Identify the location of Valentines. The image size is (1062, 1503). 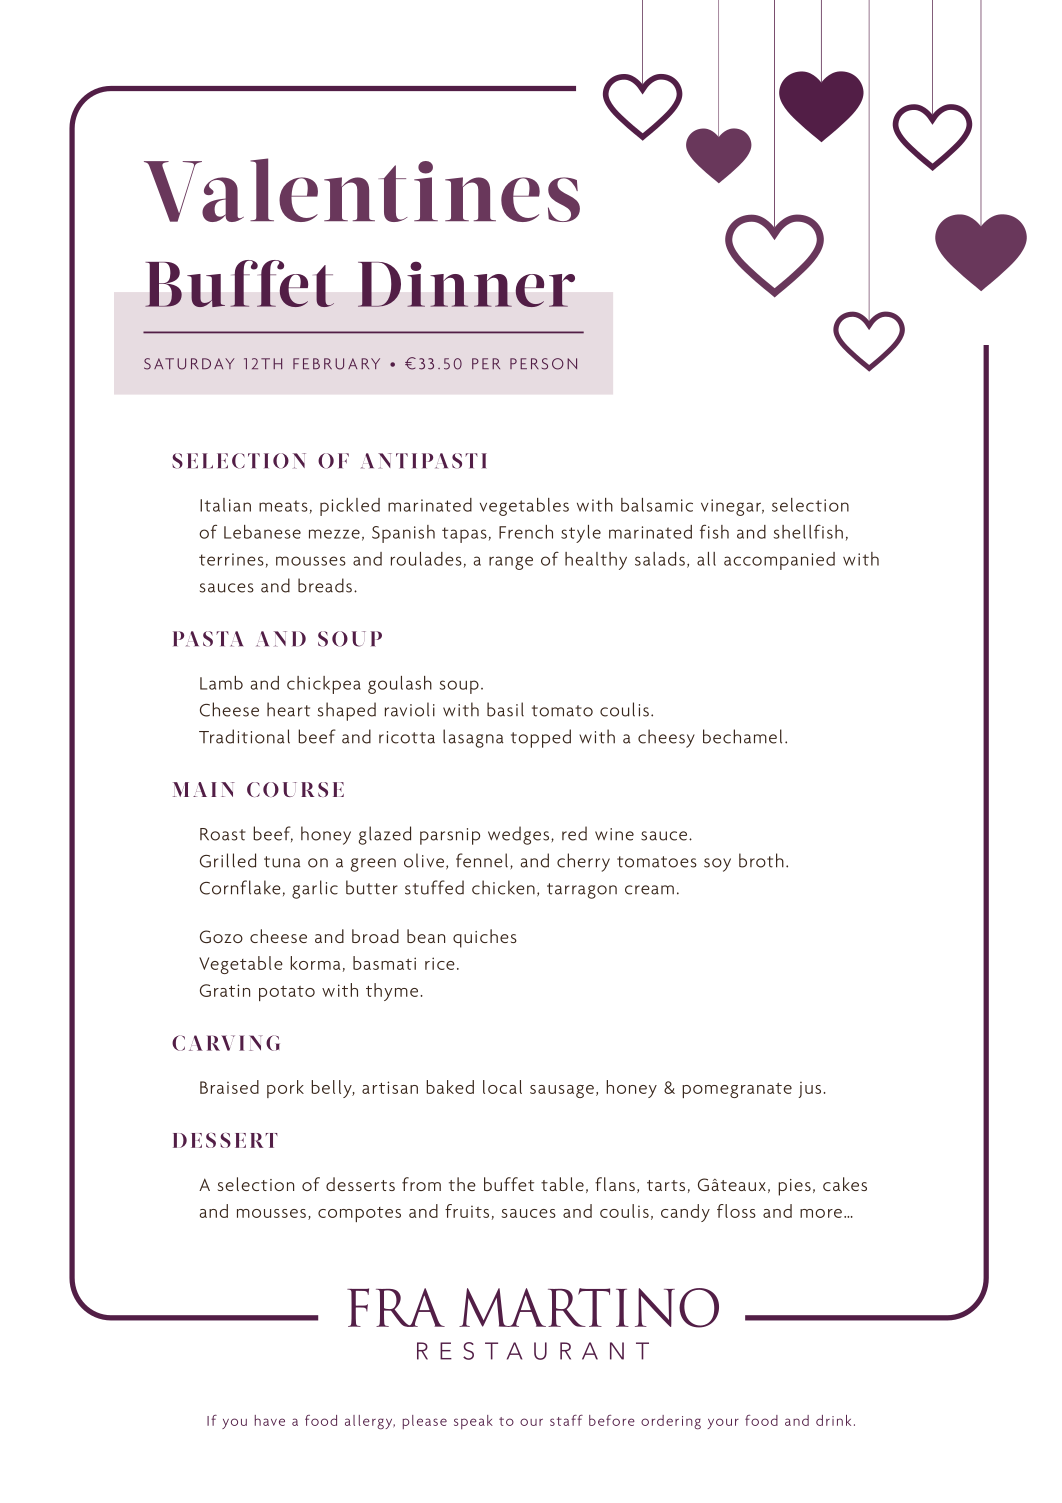
(362, 190).
